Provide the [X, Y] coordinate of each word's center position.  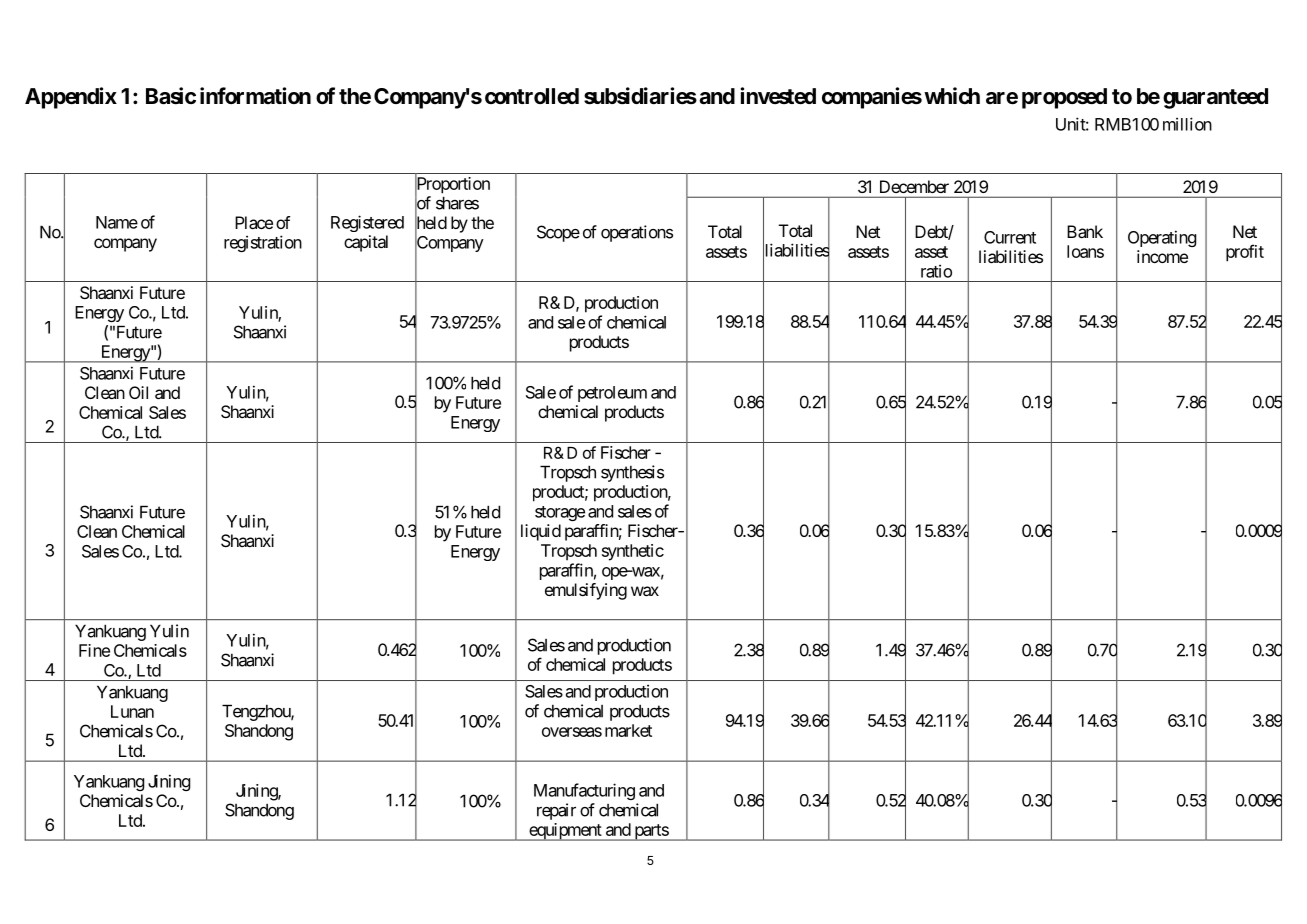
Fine [94, 650]
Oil [138, 392]
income [1162, 256]
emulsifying [586, 591]
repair [556, 811]
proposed [1064, 98]
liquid [541, 532]
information [255, 95]
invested [778, 96]
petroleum [612, 394]
